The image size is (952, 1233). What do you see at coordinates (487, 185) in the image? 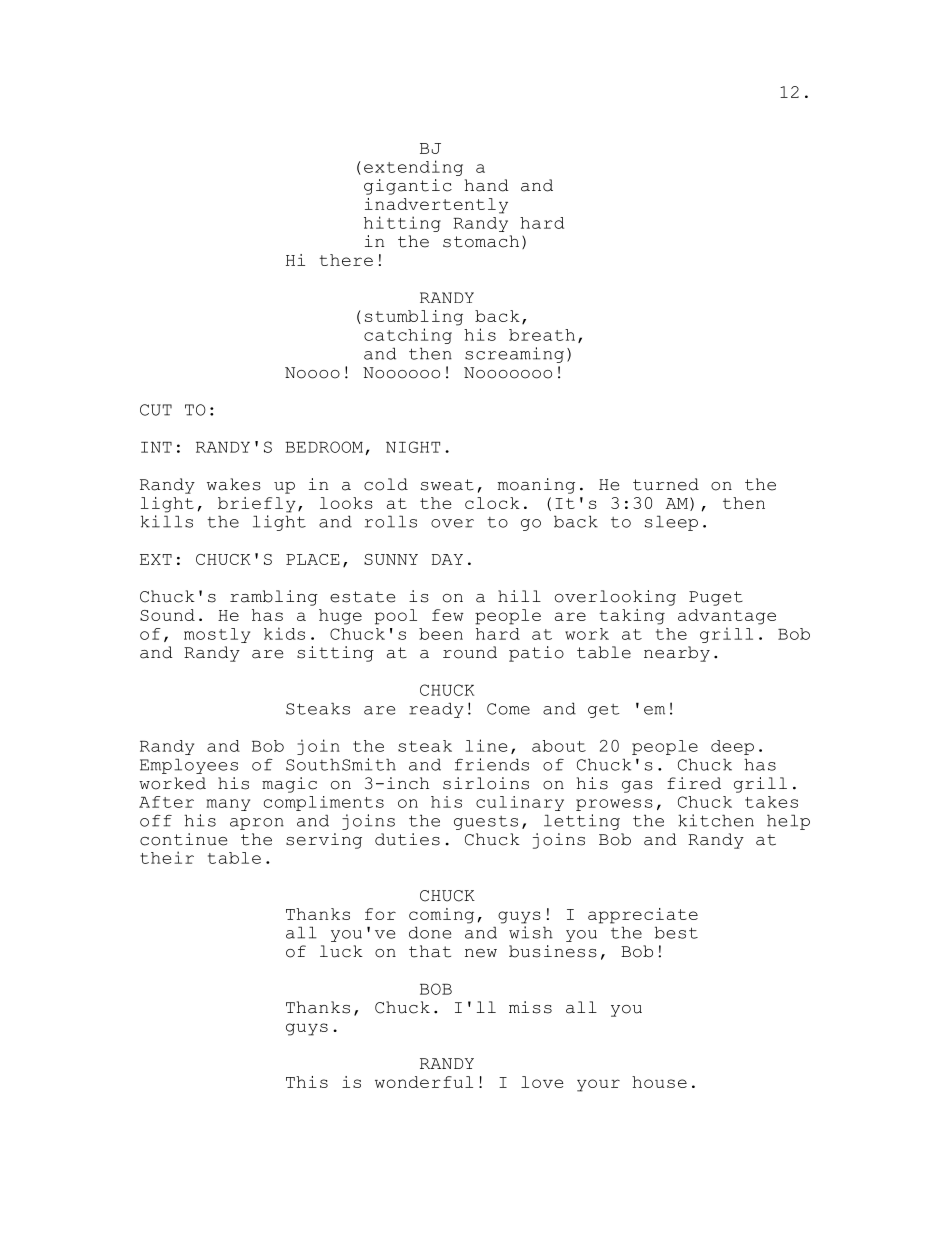
I see `hand` at bounding box center [487, 185].
